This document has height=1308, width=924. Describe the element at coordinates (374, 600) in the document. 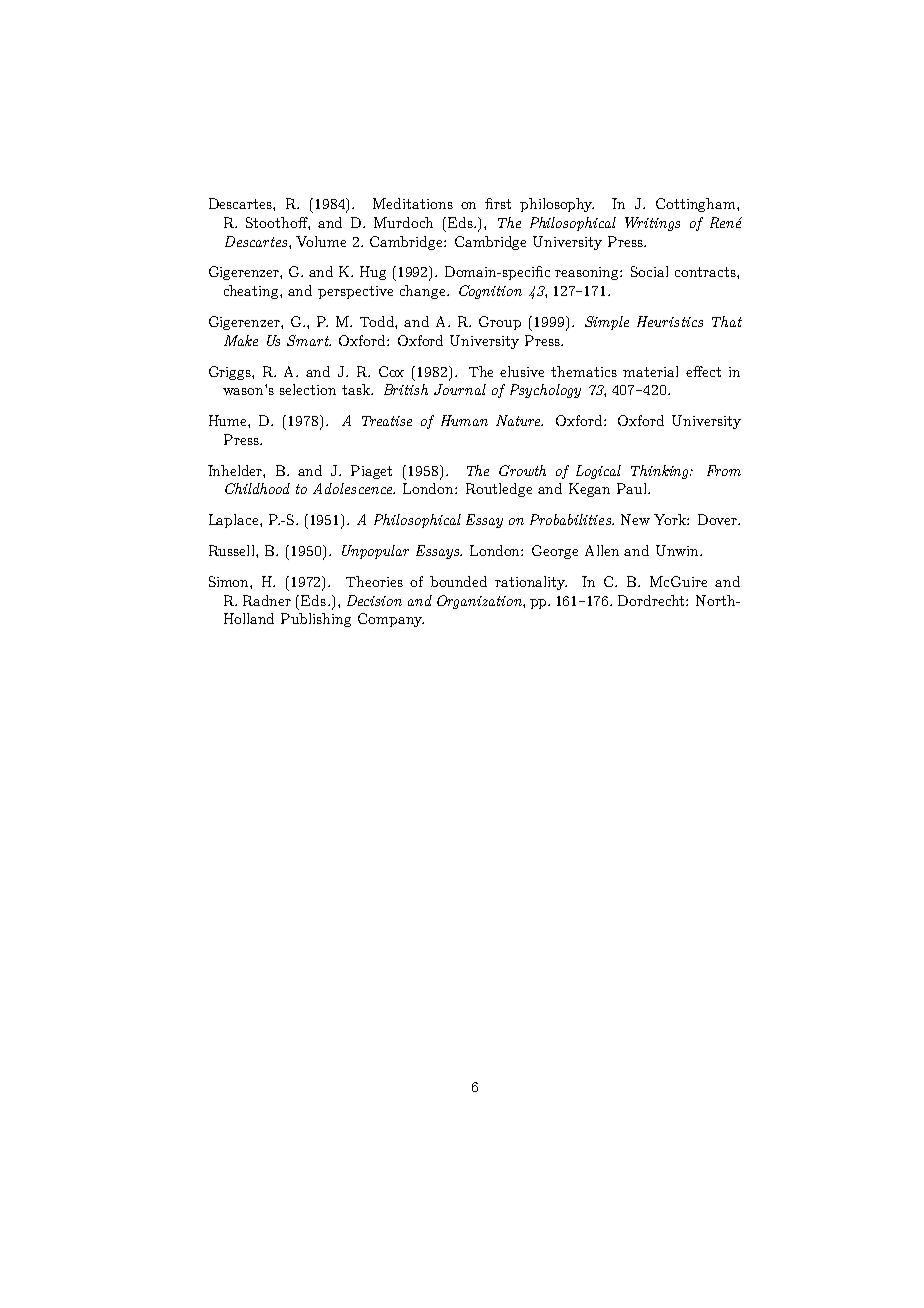

I see `Decision` at that location.
